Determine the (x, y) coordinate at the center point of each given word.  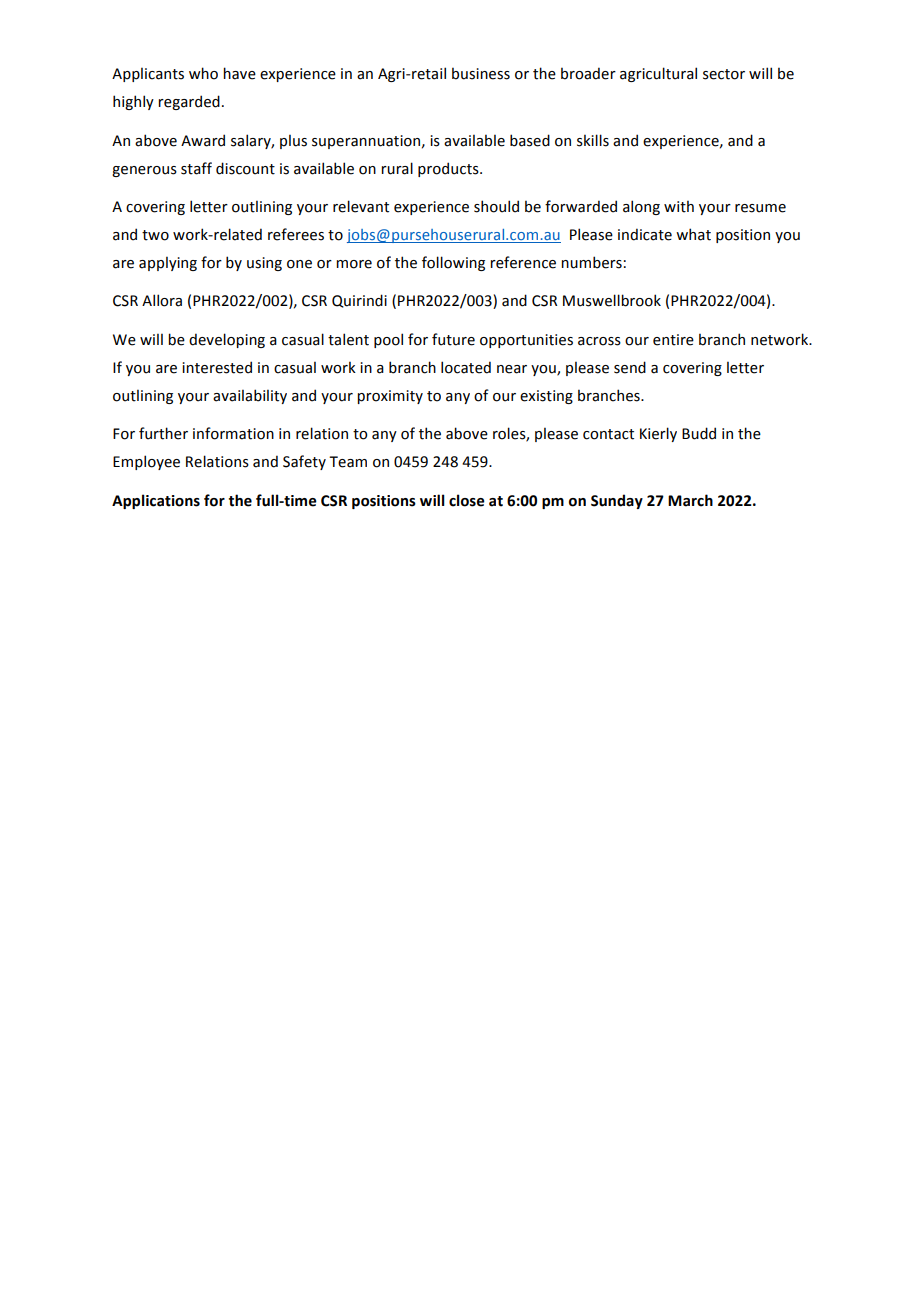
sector (724, 74)
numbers (591, 262)
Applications (156, 501)
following (453, 263)
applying (168, 263)
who (203, 73)
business (481, 73)
